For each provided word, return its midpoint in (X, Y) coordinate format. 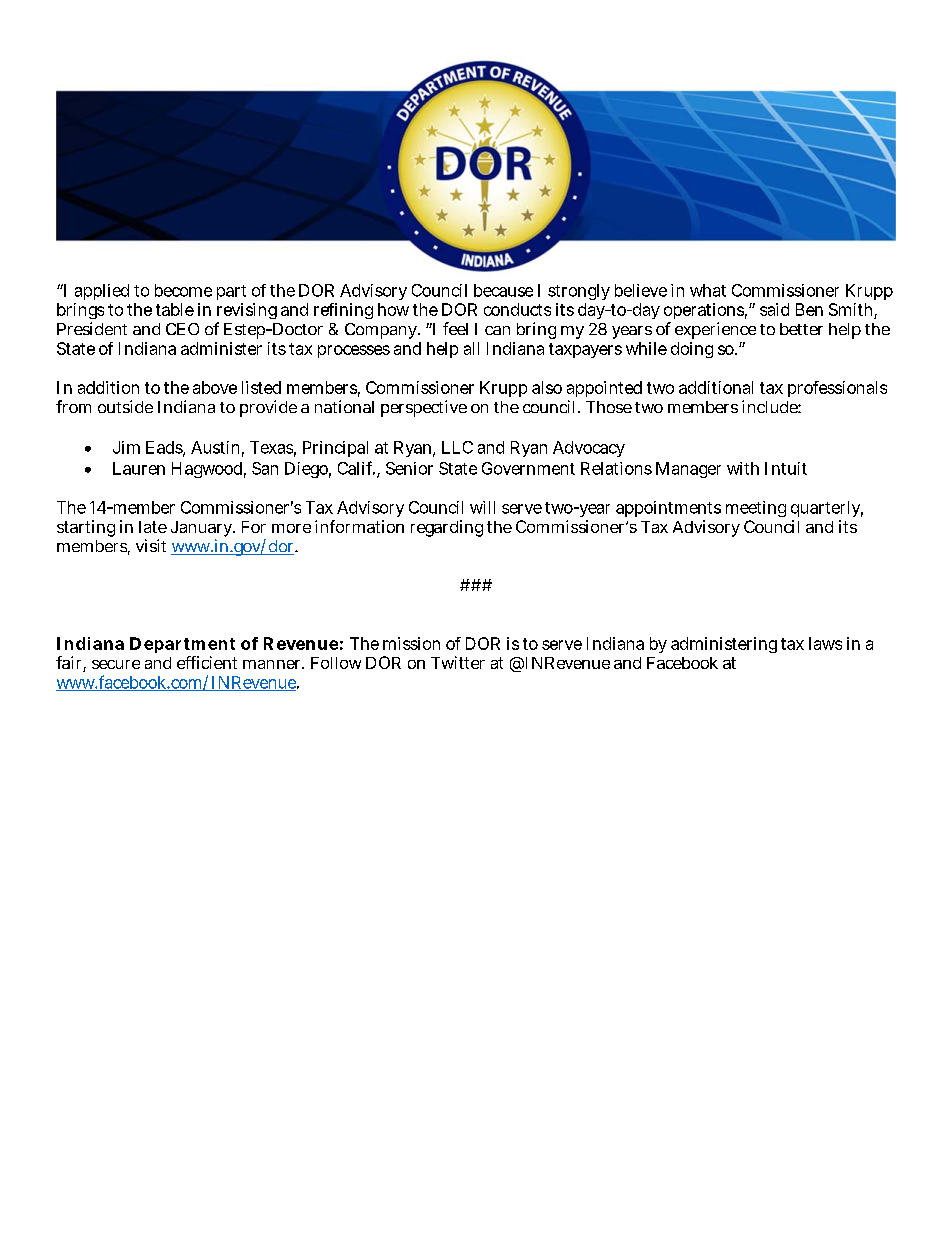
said (774, 309)
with (743, 468)
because (503, 290)
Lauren (139, 468)
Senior (409, 468)
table (175, 309)
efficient (207, 662)
